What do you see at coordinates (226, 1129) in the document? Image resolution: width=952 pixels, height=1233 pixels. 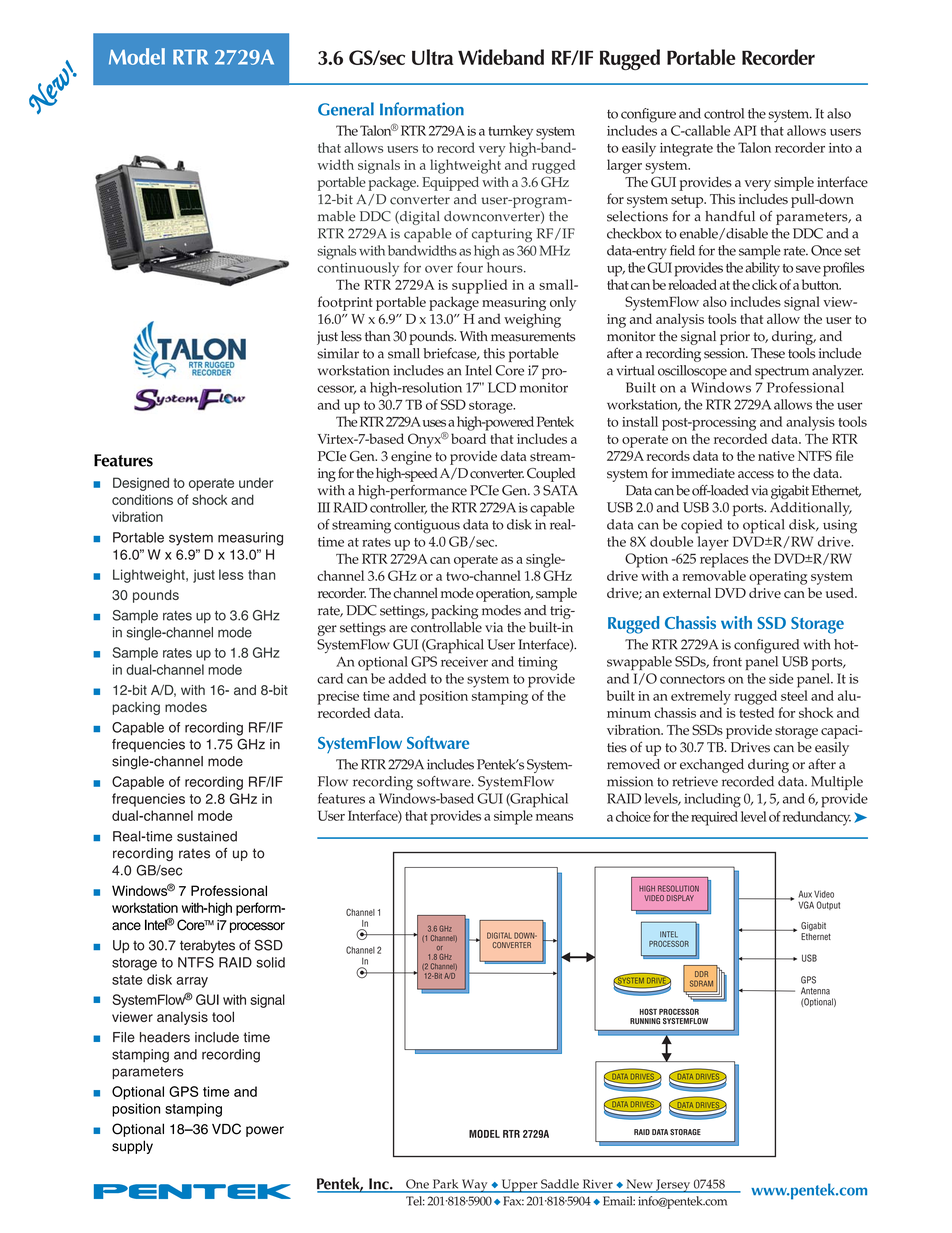 I see `VDC` at bounding box center [226, 1129].
